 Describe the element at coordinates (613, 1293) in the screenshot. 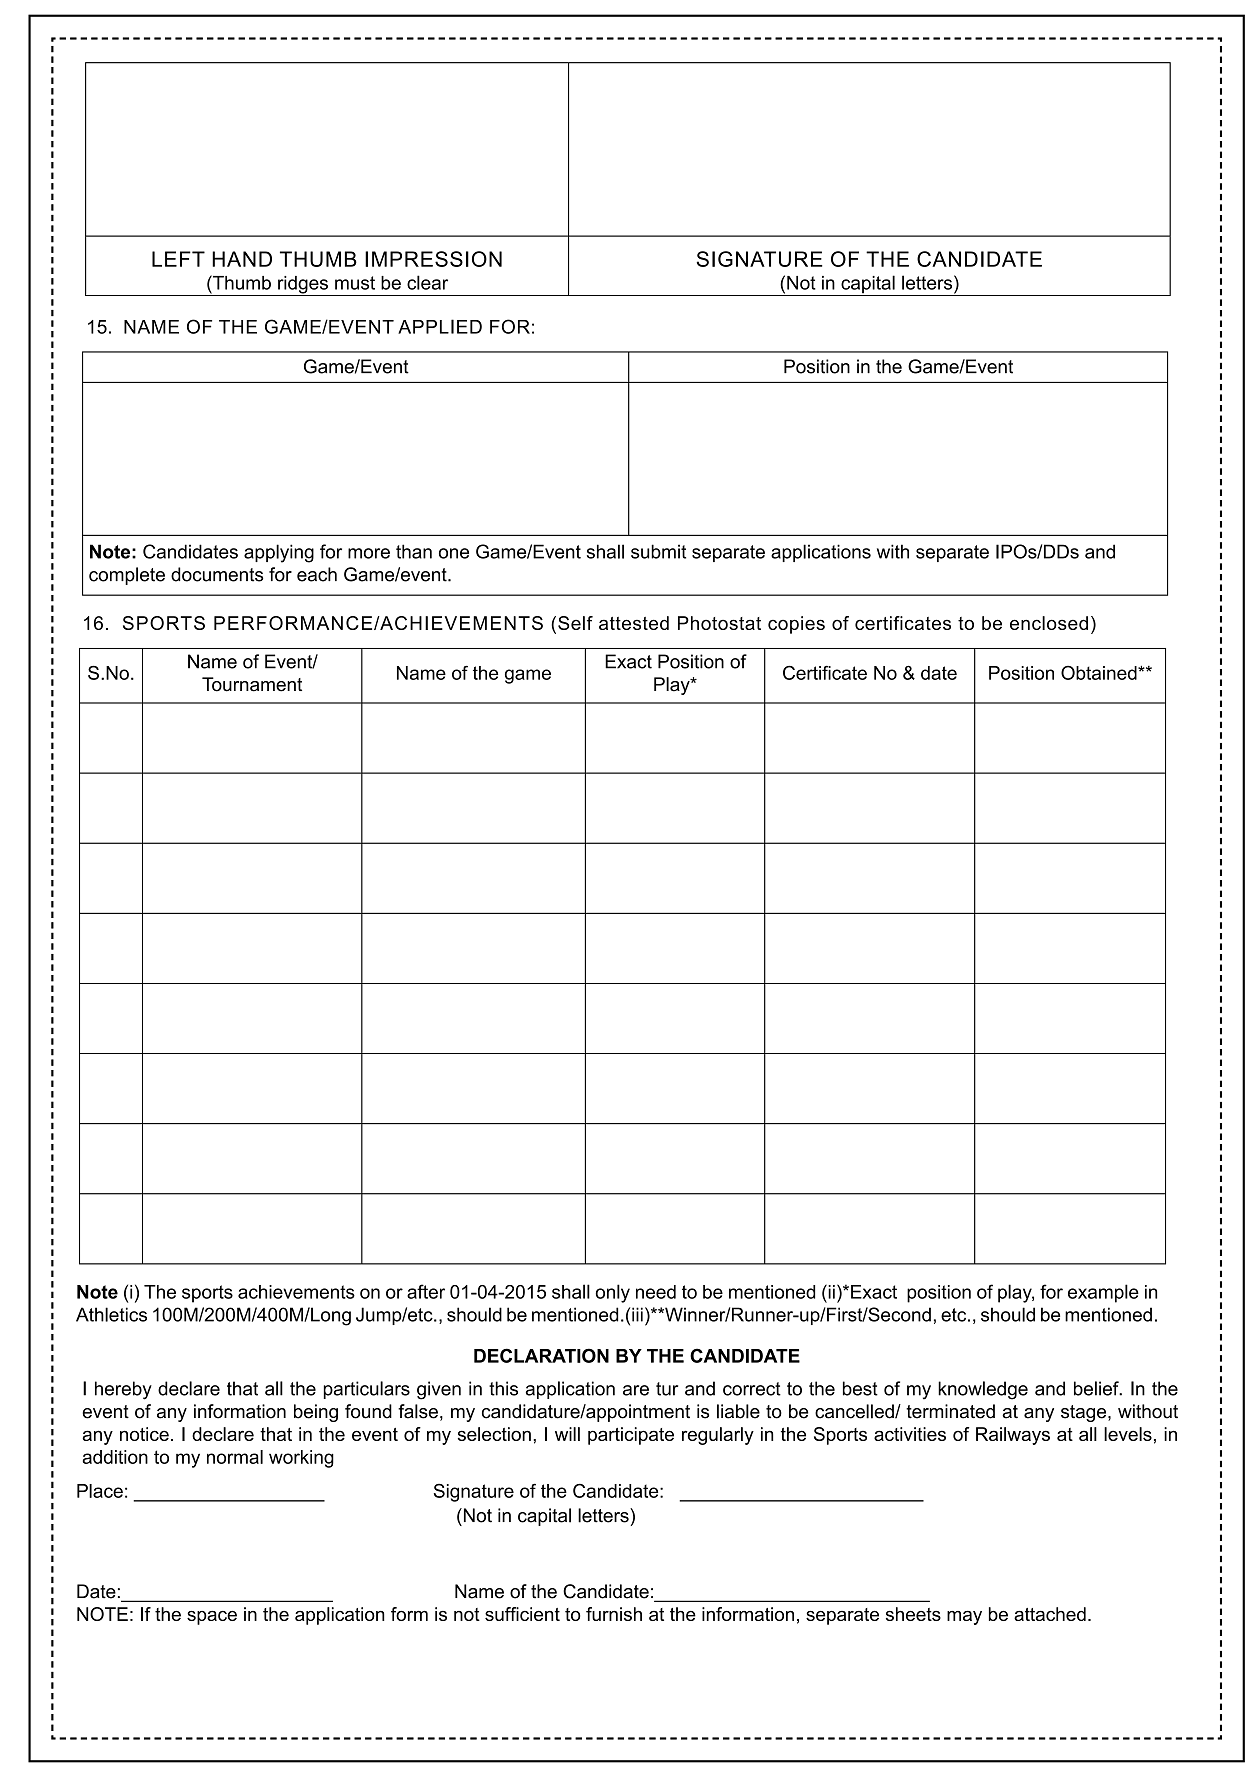

I see `only` at that location.
